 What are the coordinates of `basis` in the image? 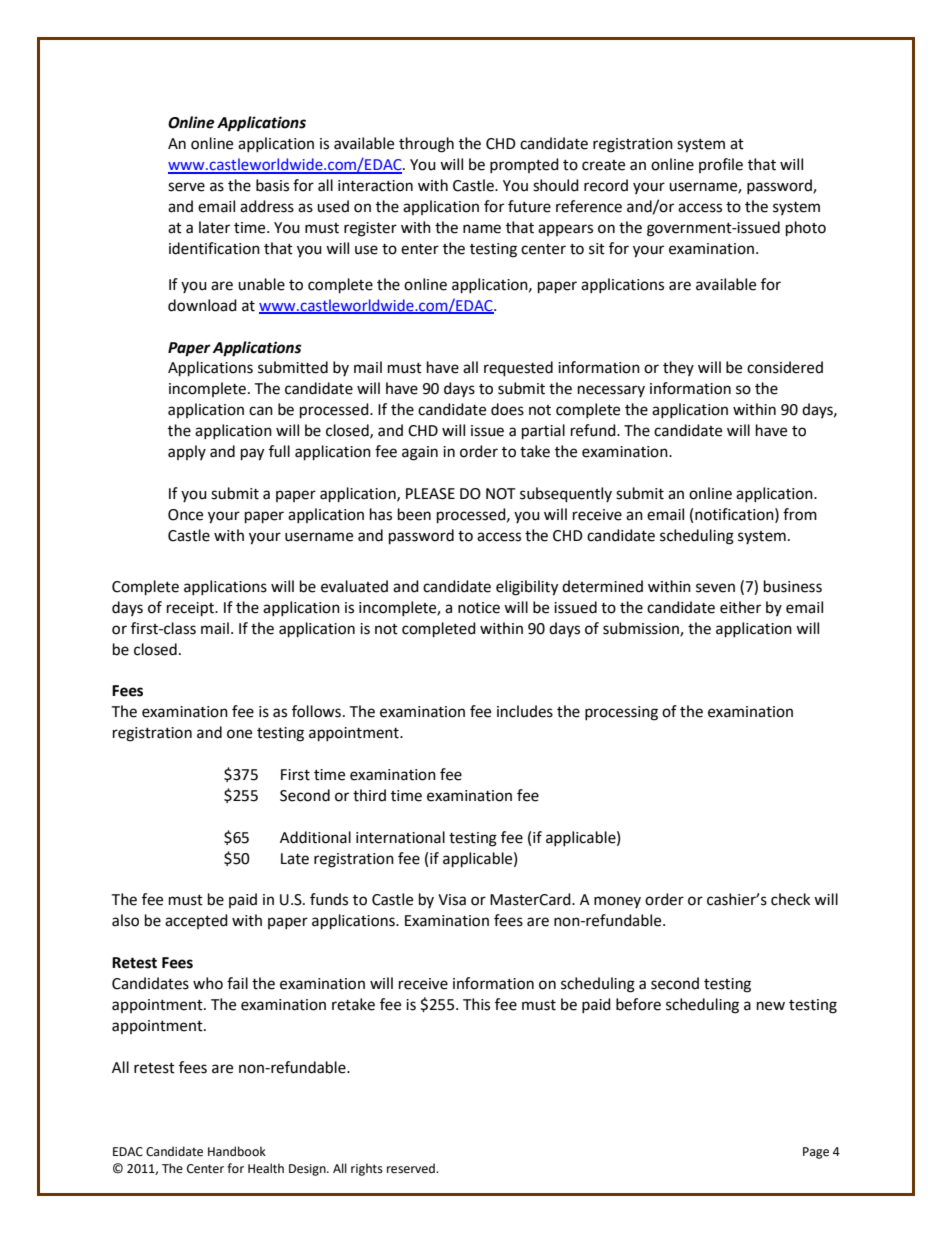 It's located at (272, 185).
